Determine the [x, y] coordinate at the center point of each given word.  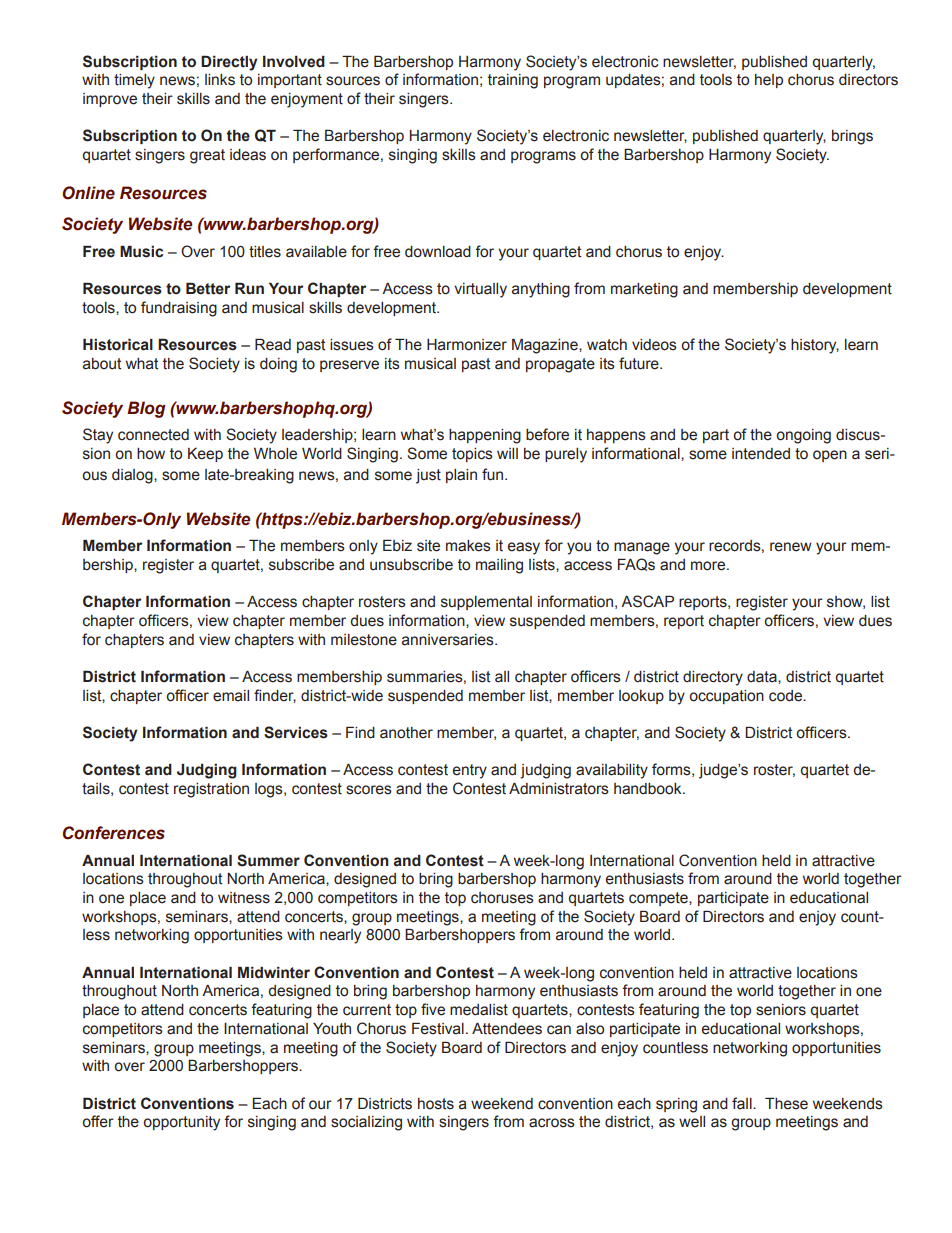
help [769, 81]
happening [485, 436]
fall [743, 1103]
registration [211, 790]
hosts [436, 1104]
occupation [726, 697]
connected [153, 435]
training [513, 81]
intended [761, 454]
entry [470, 771]
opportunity [181, 1123]
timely [134, 81]
